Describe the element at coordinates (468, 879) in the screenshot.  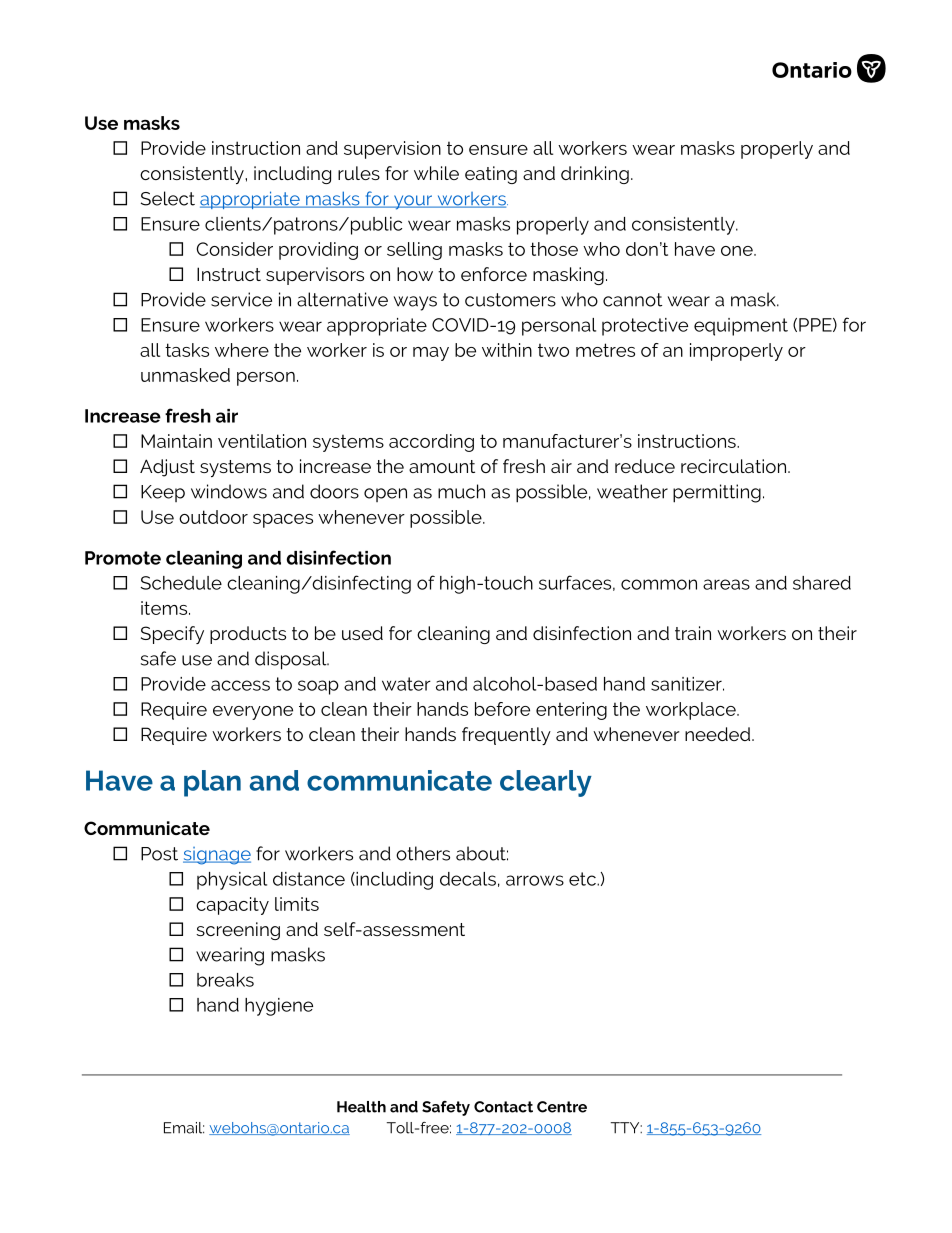
I see `decals` at that location.
